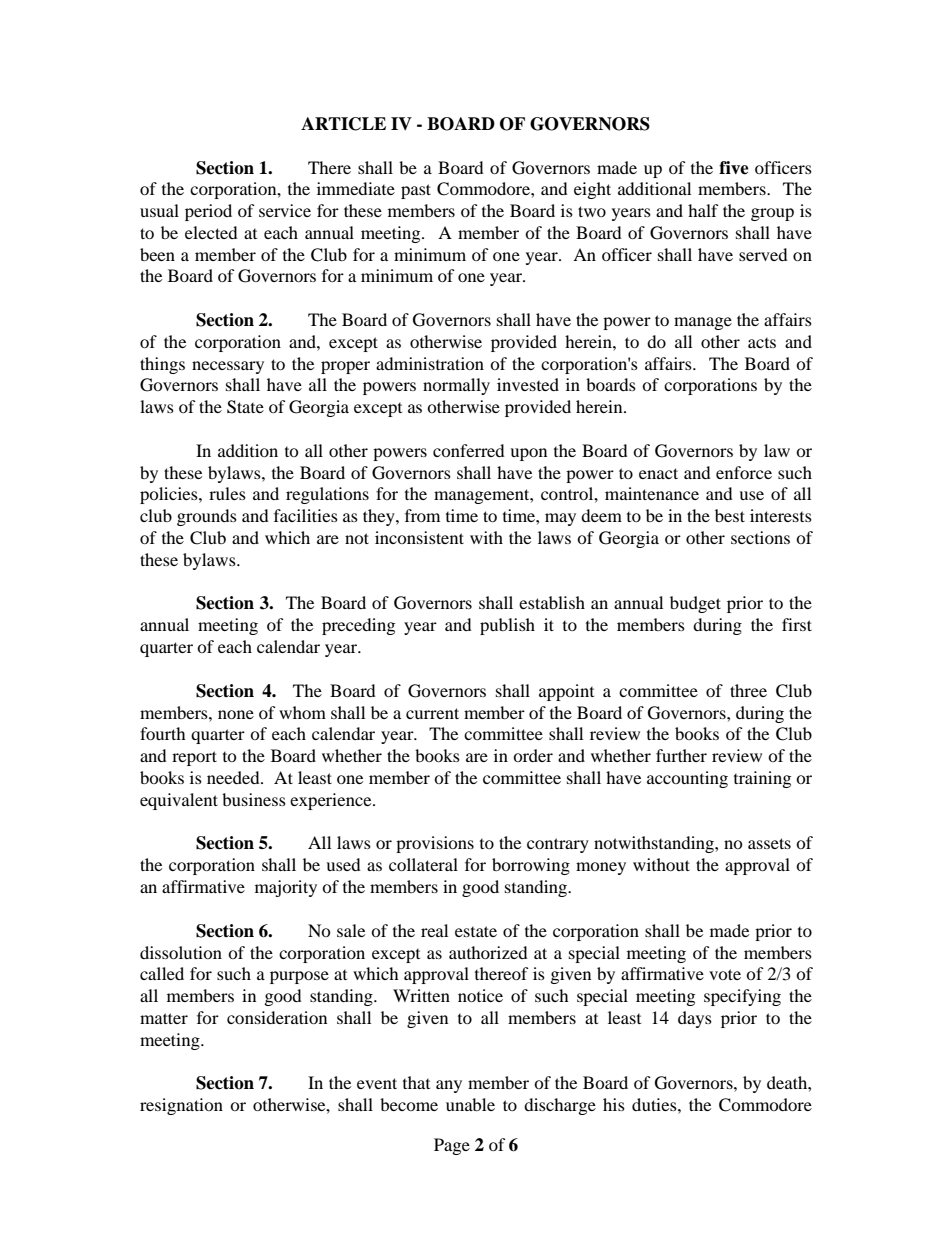 The image size is (952, 1233). What do you see at coordinates (207, 517) in the document?
I see `grounds` at bounding box center [207, 517].
